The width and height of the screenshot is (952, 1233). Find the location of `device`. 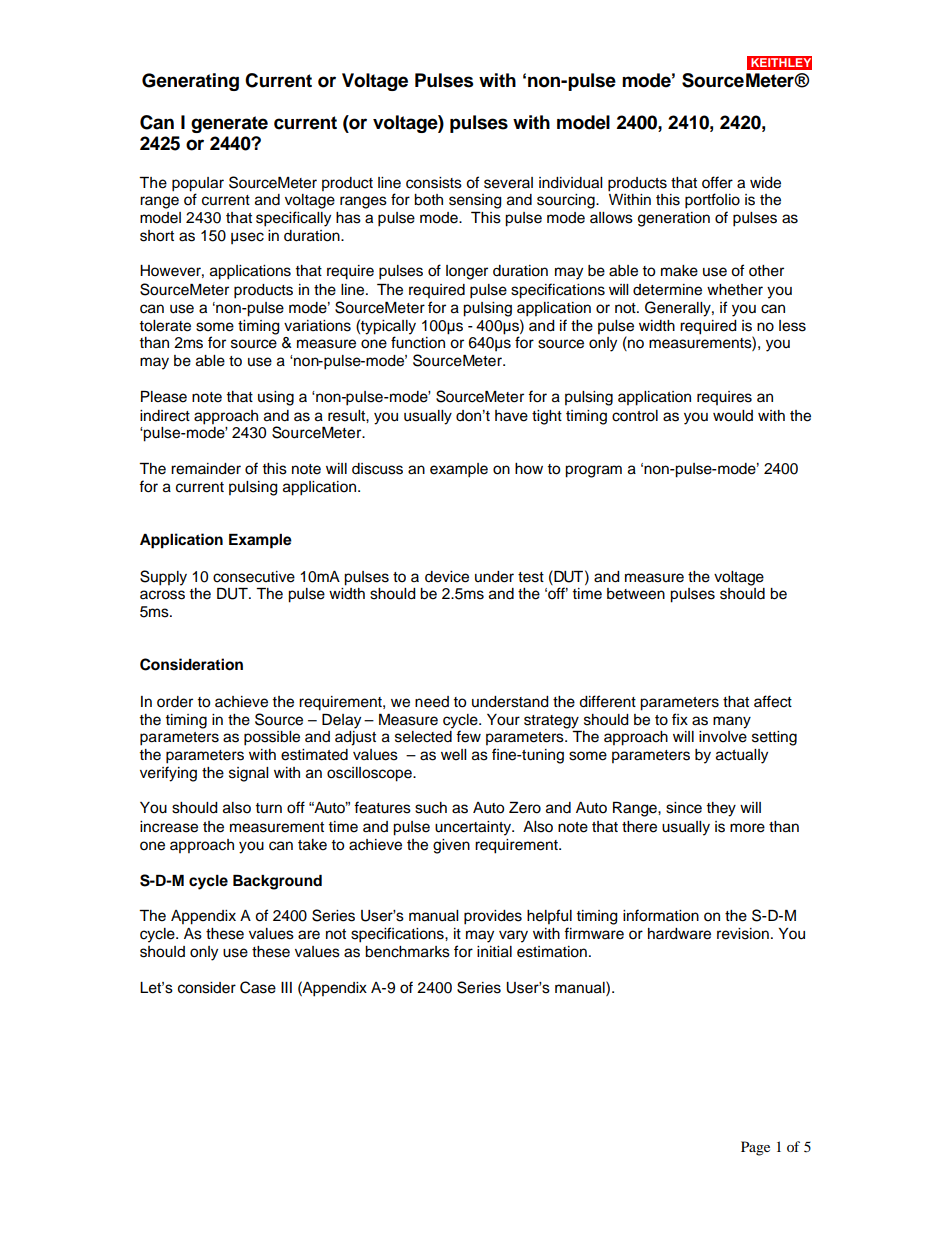

device is located at coordinates (447, 577).
